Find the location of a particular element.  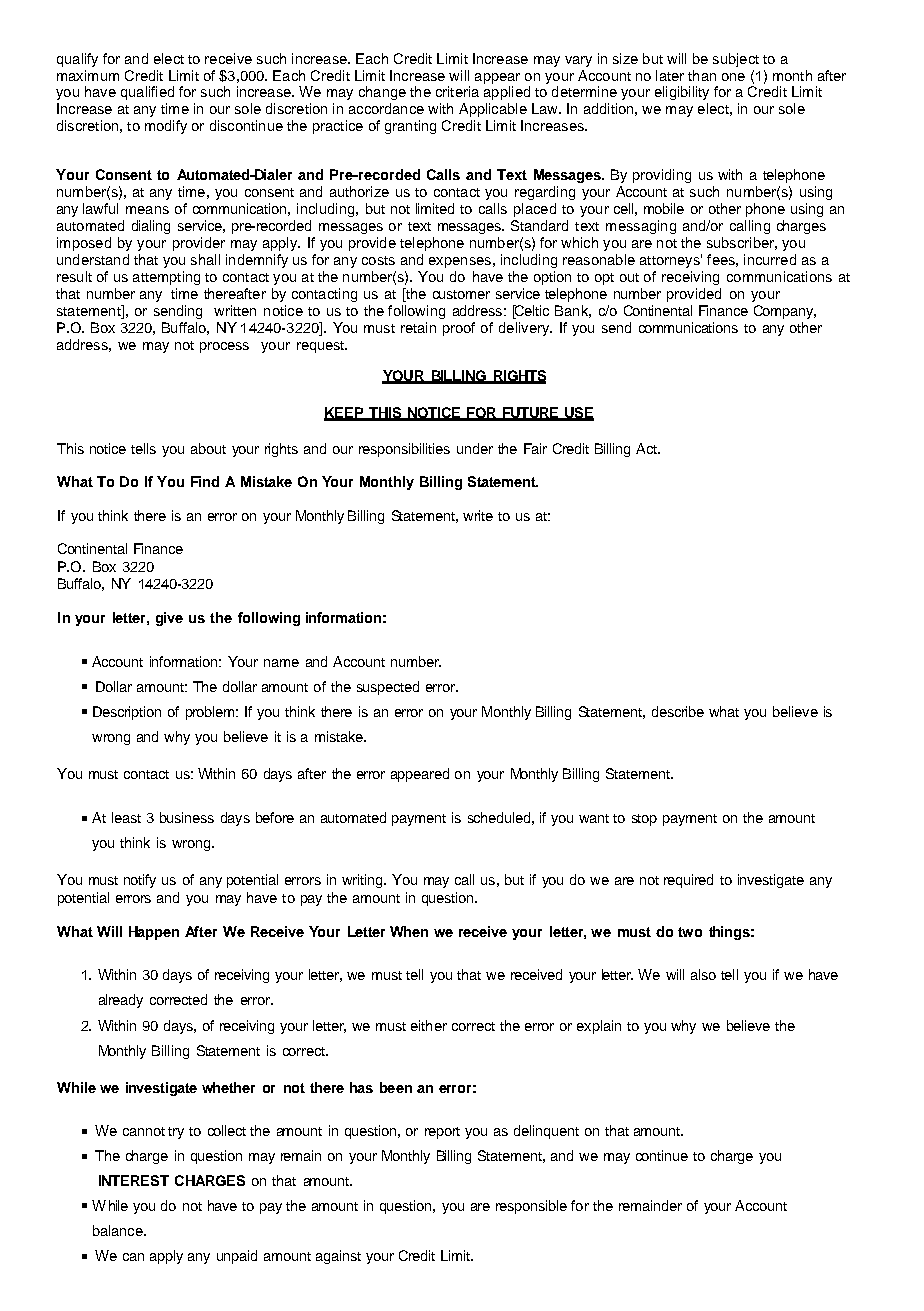

eligibility is located at coordinates (682, 93).
